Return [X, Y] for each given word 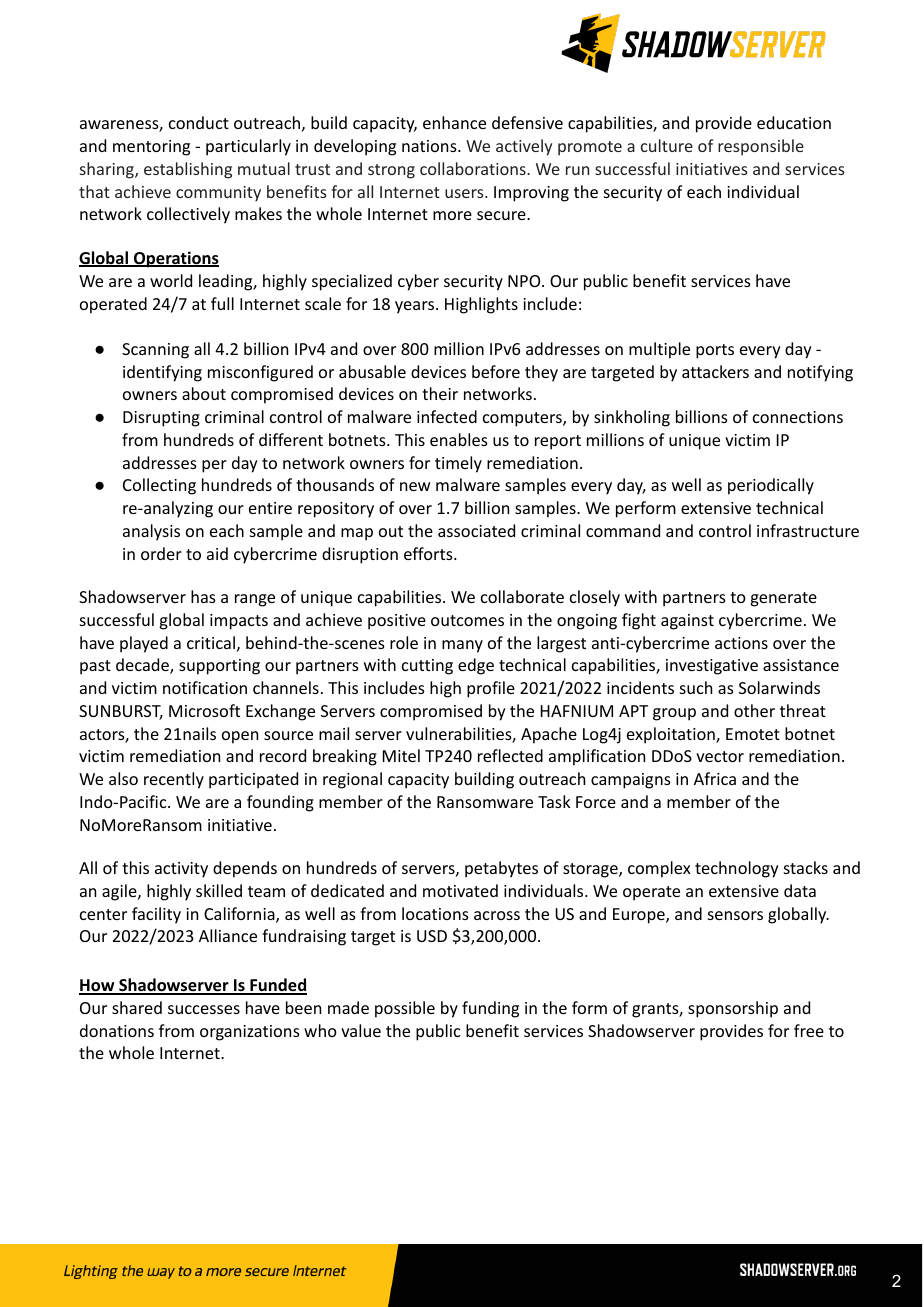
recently [174, 780]
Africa [715, 778]
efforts [429, 553]
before [496, 371]
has [203, 596]
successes [204, 1009]
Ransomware [485, 802]
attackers [715, 371]
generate [783, 599]
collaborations [474, 168]
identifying [162, 373]
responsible [761, 147]
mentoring [151, 148]
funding [490, 1009]
